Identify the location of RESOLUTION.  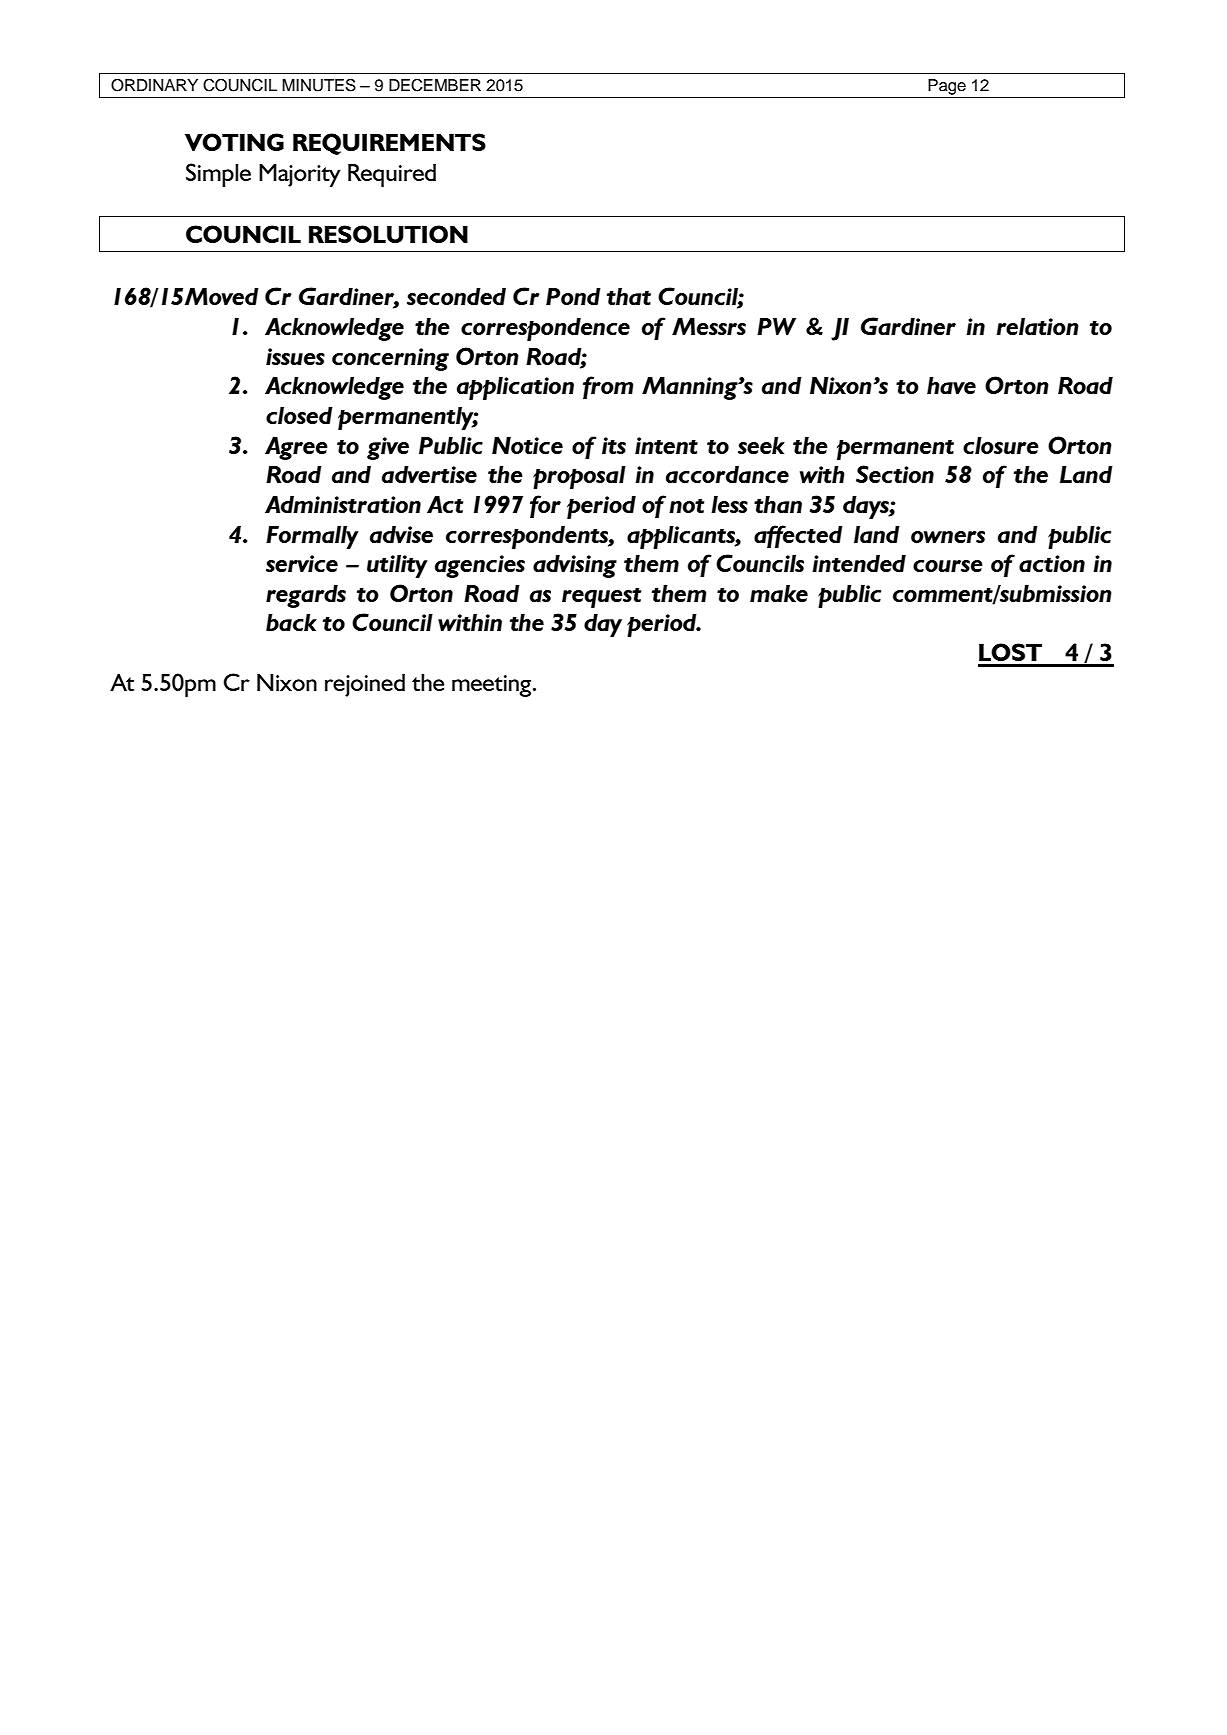
(388, 234).
